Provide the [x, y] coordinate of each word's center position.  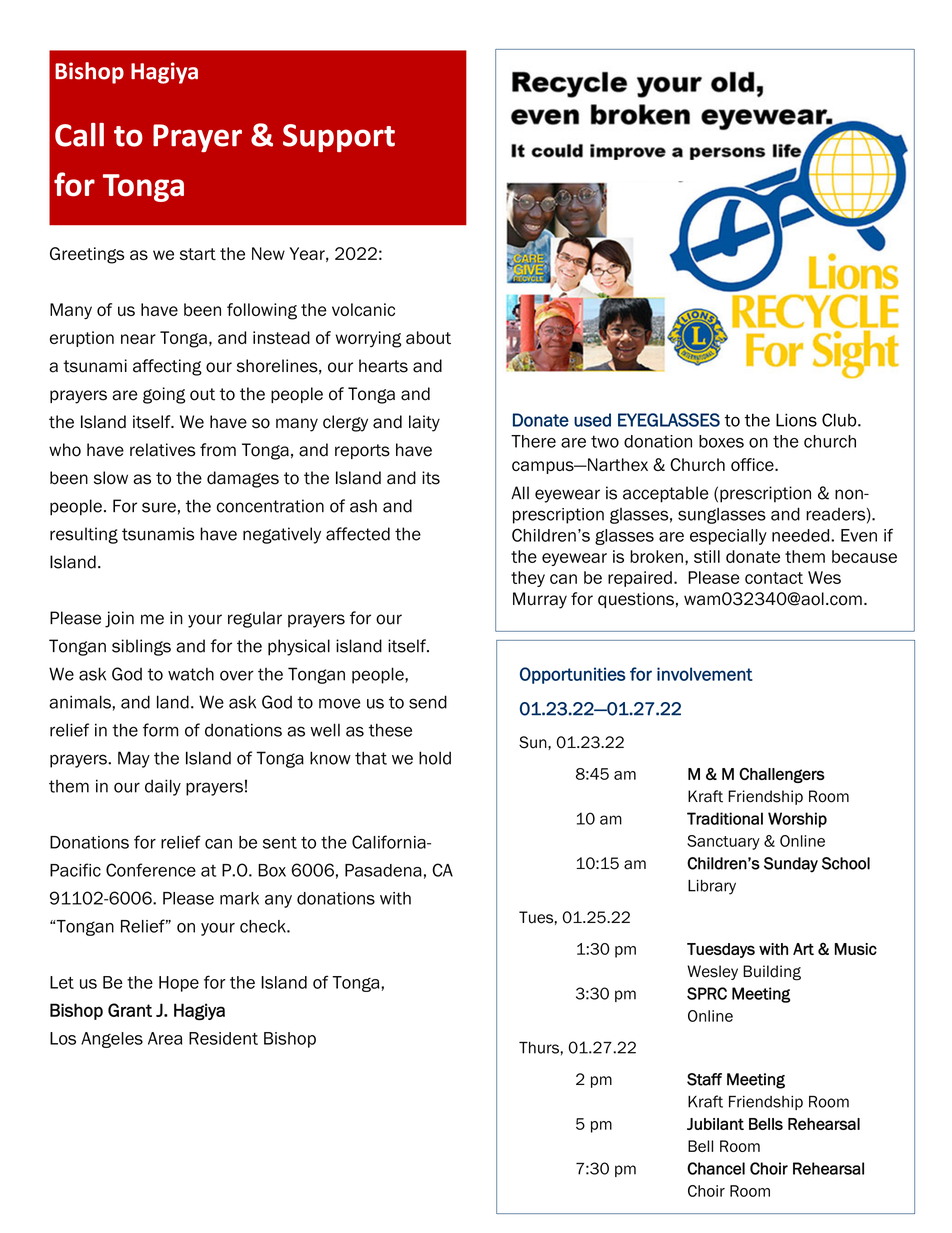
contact [774, 578]
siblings [141, 647]
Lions [796, 420]
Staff [704, 1079]
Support [339, 138]
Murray [540, 600]
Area [165, 1038]
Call [79, 135]
